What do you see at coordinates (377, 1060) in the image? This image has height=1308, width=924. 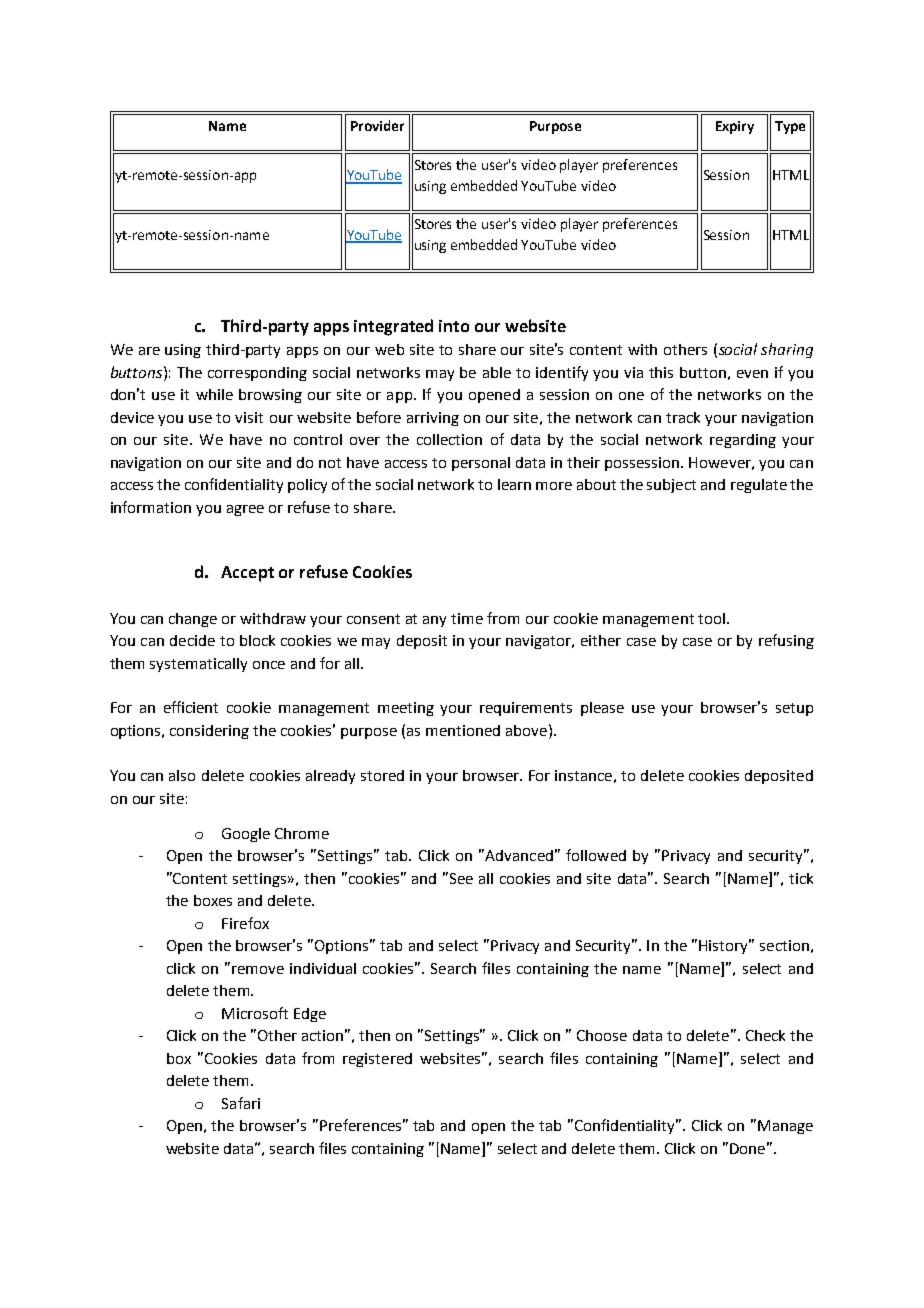 I see `registered` at bounding box center [377, 1060].
